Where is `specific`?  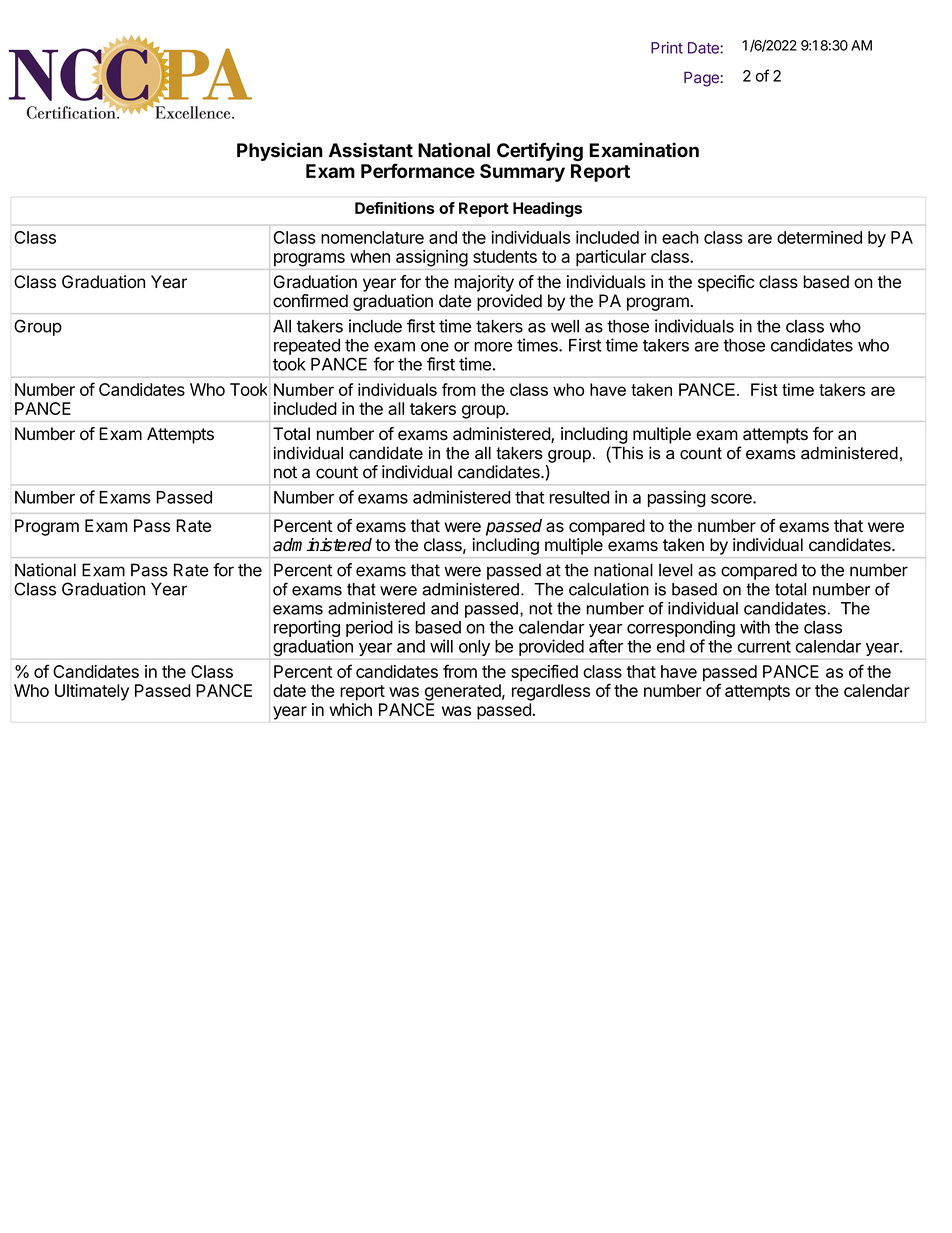 specific is located at coordinates (726, 283).
